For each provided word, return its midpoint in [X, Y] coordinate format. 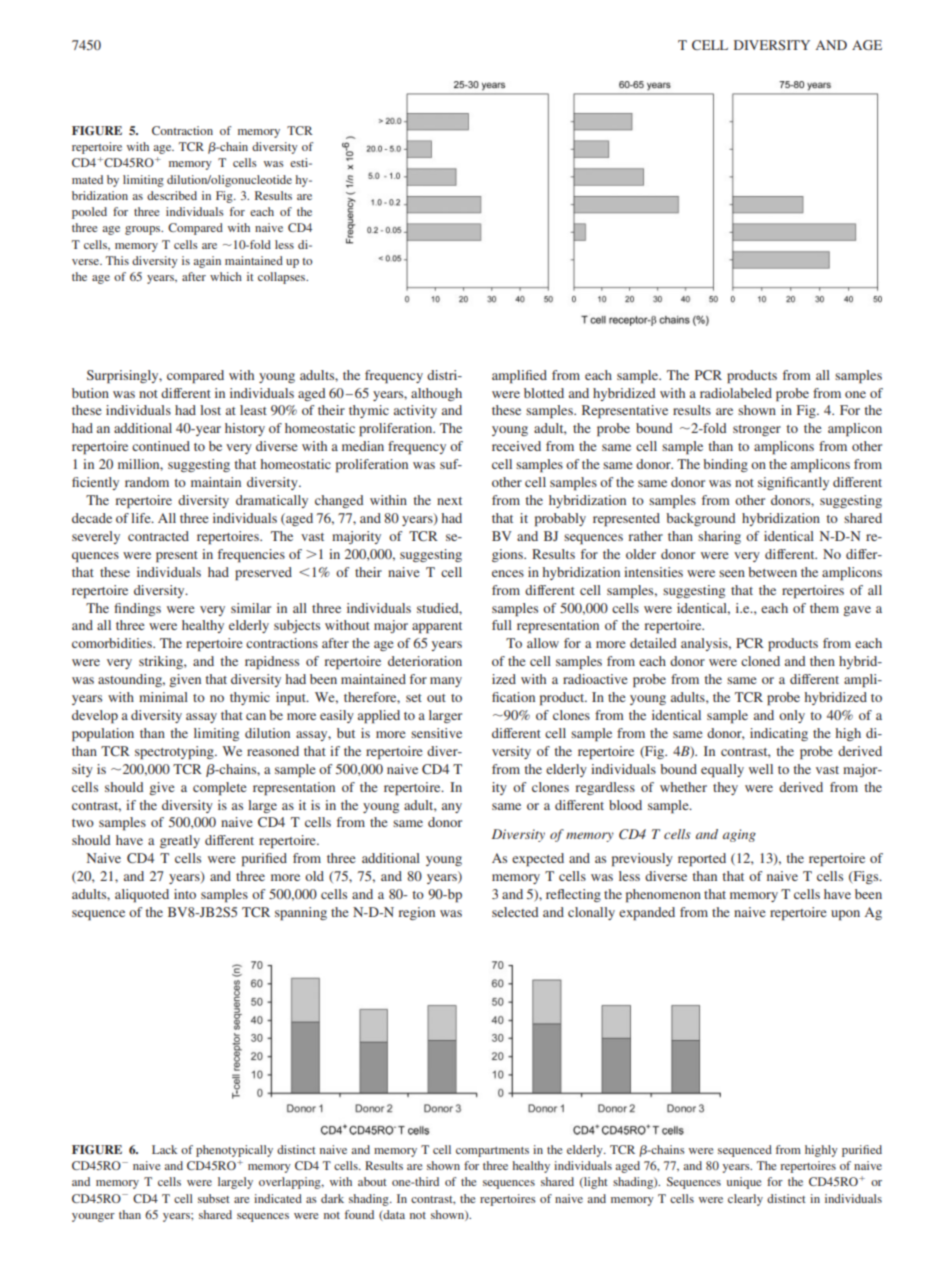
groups [144, 230]
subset [214, 1198]
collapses [283, 278]
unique [744, 1183]
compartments [492, 1152]
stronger [757, 430]
